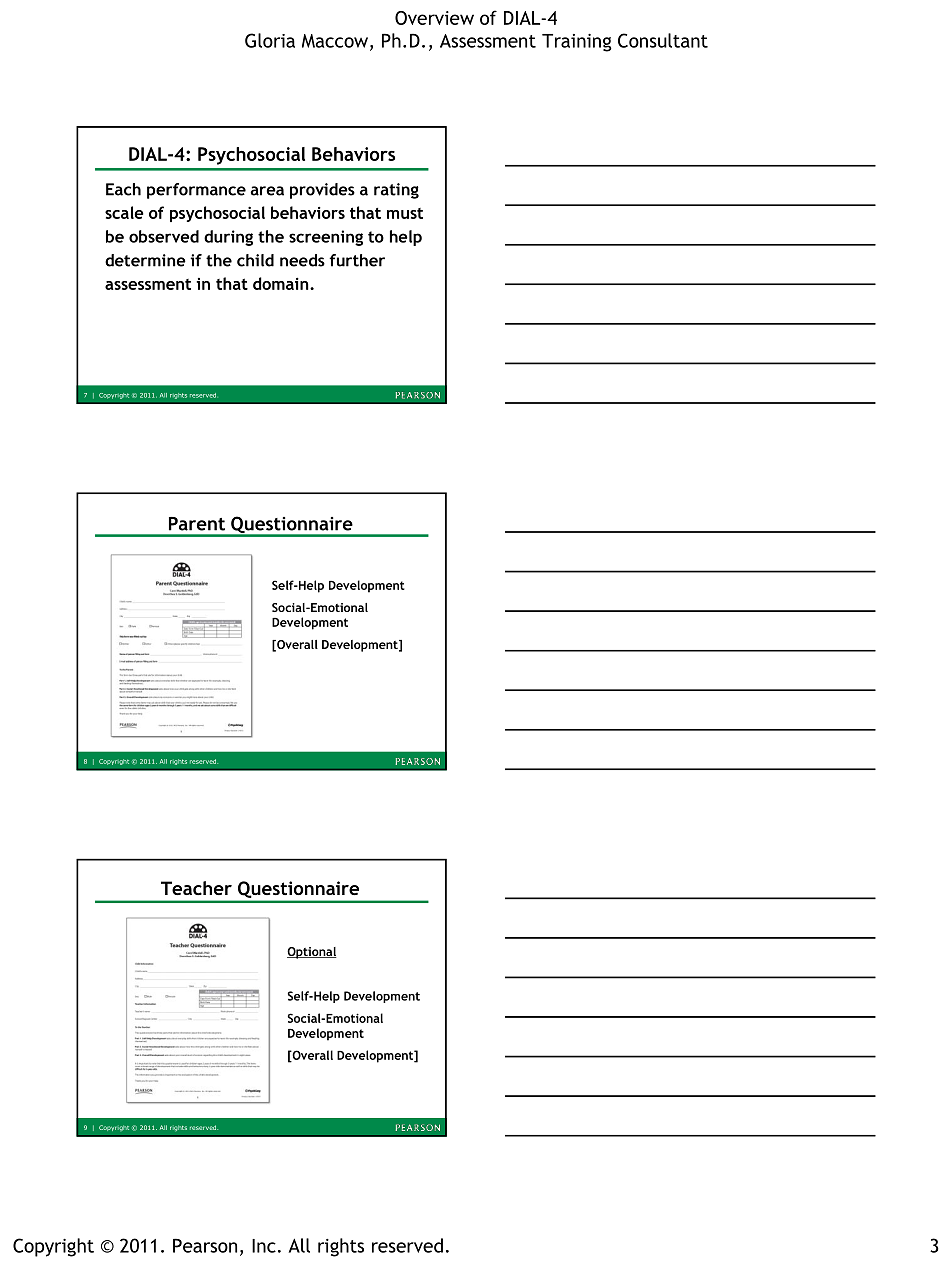 Image resolution: width=952 pixels, height=1263 pixels. I want to click on Gloria, so click(270, 40).
